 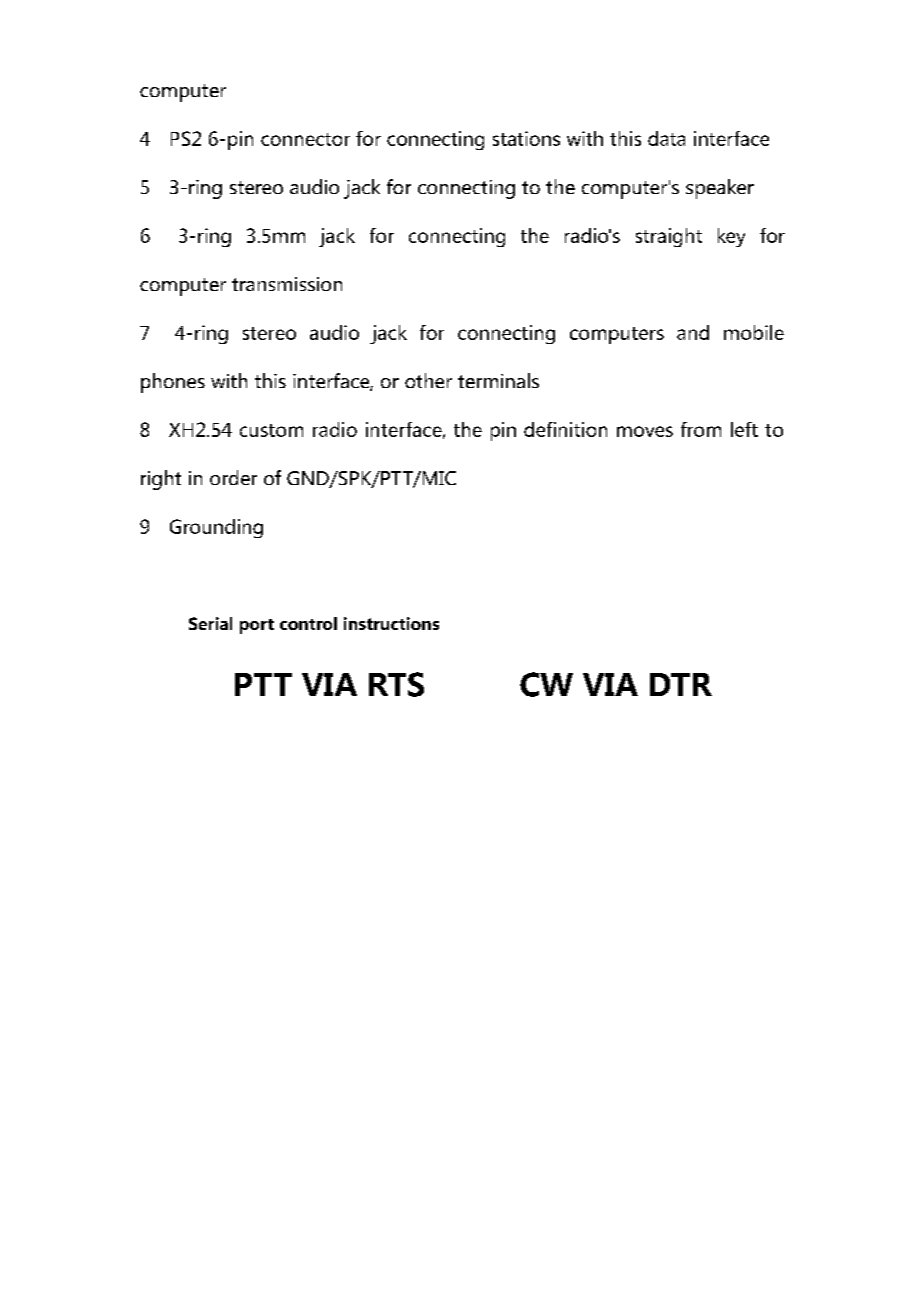 I want to click on and, so click(x=693, y=332).
